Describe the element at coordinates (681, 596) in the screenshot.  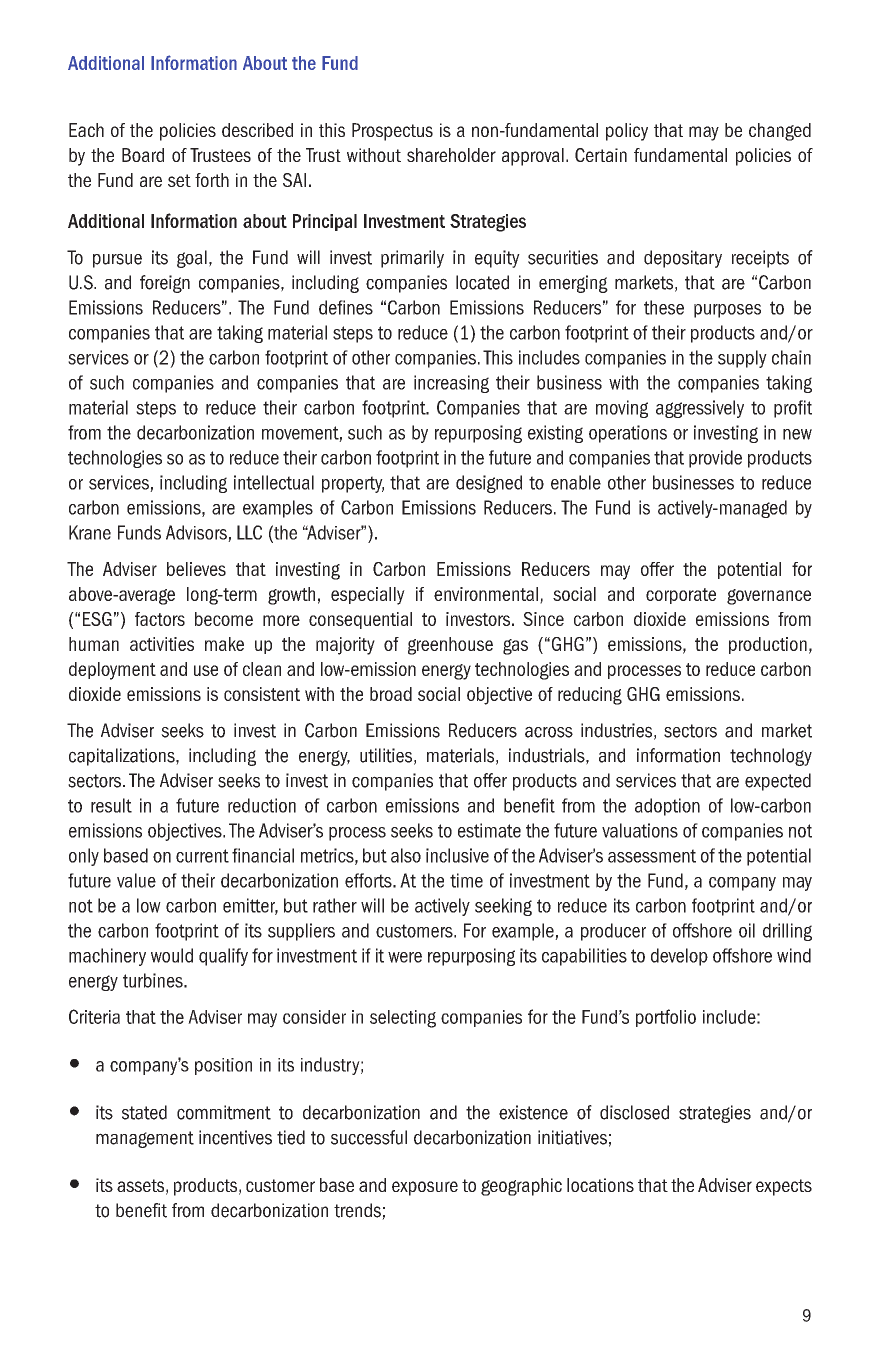
I see `corporate` at that location.
